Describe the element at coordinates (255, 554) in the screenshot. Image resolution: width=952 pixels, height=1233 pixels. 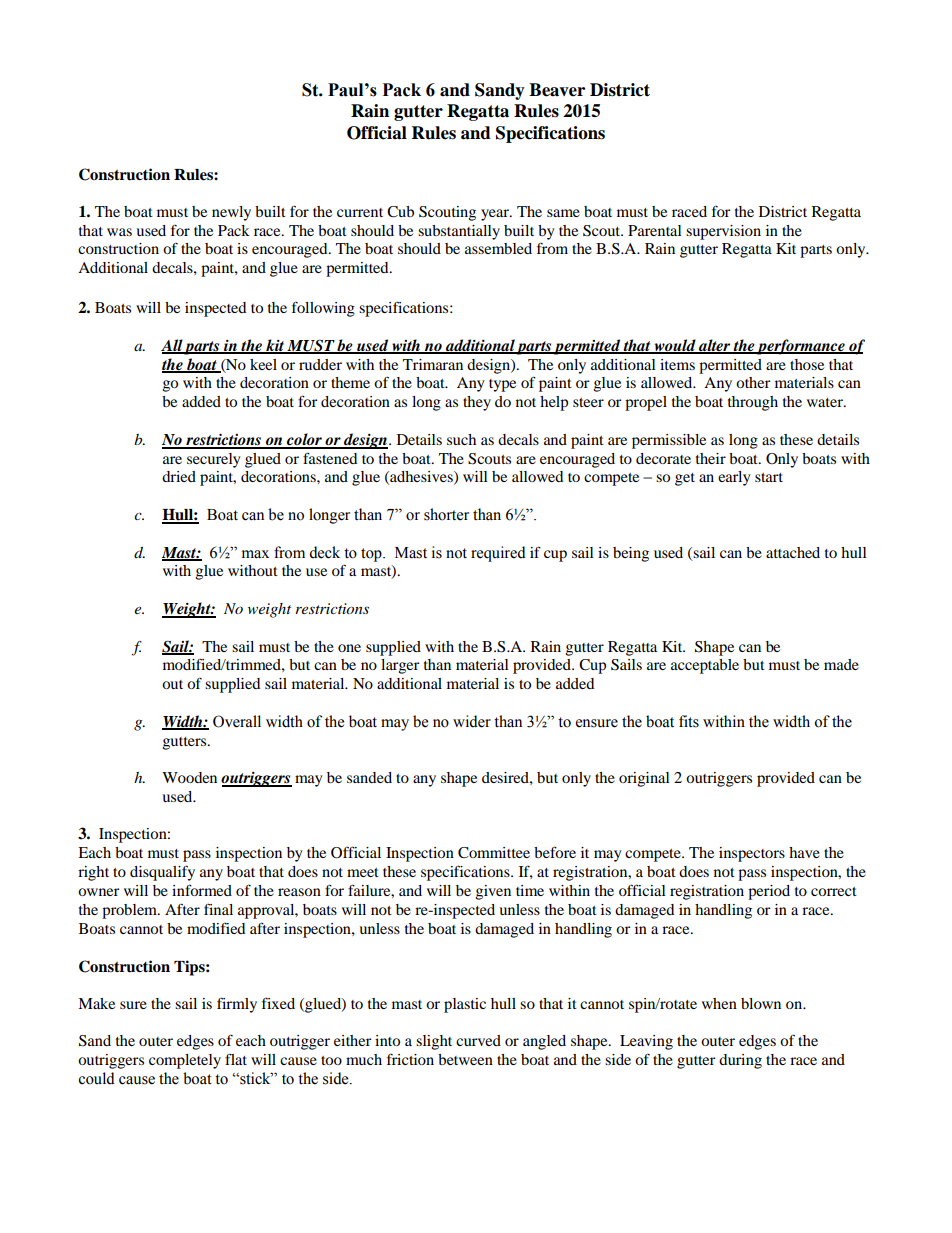
I see `max` at that location.
